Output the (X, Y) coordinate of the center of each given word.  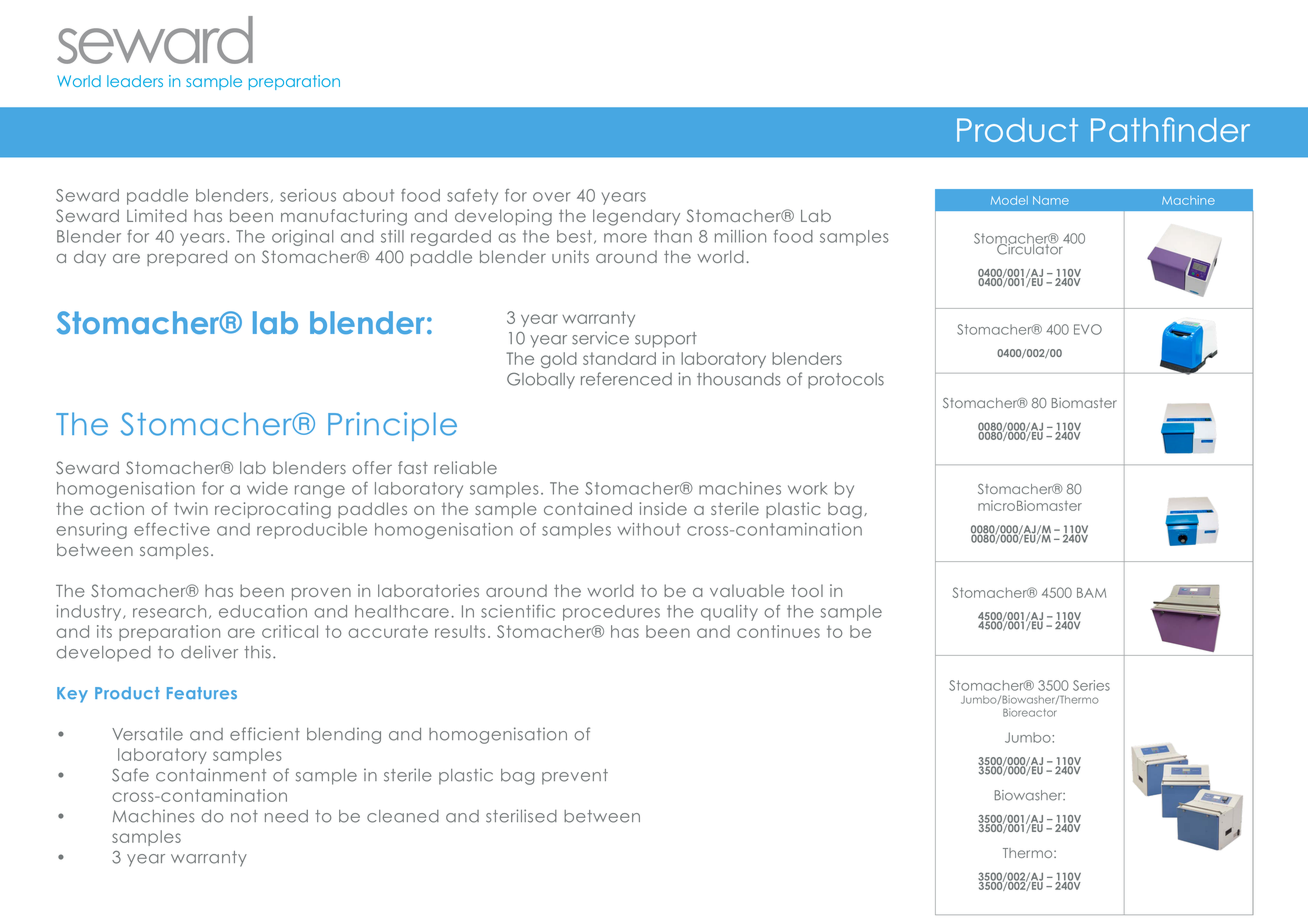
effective (172, 529)
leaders (135, 81)
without (648, 529)
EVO (1088, 329)
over (552, 197)
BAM (1091, 593)
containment (211, 775)
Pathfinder (1170, 129)
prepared (187, 258)
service (600, 338)
